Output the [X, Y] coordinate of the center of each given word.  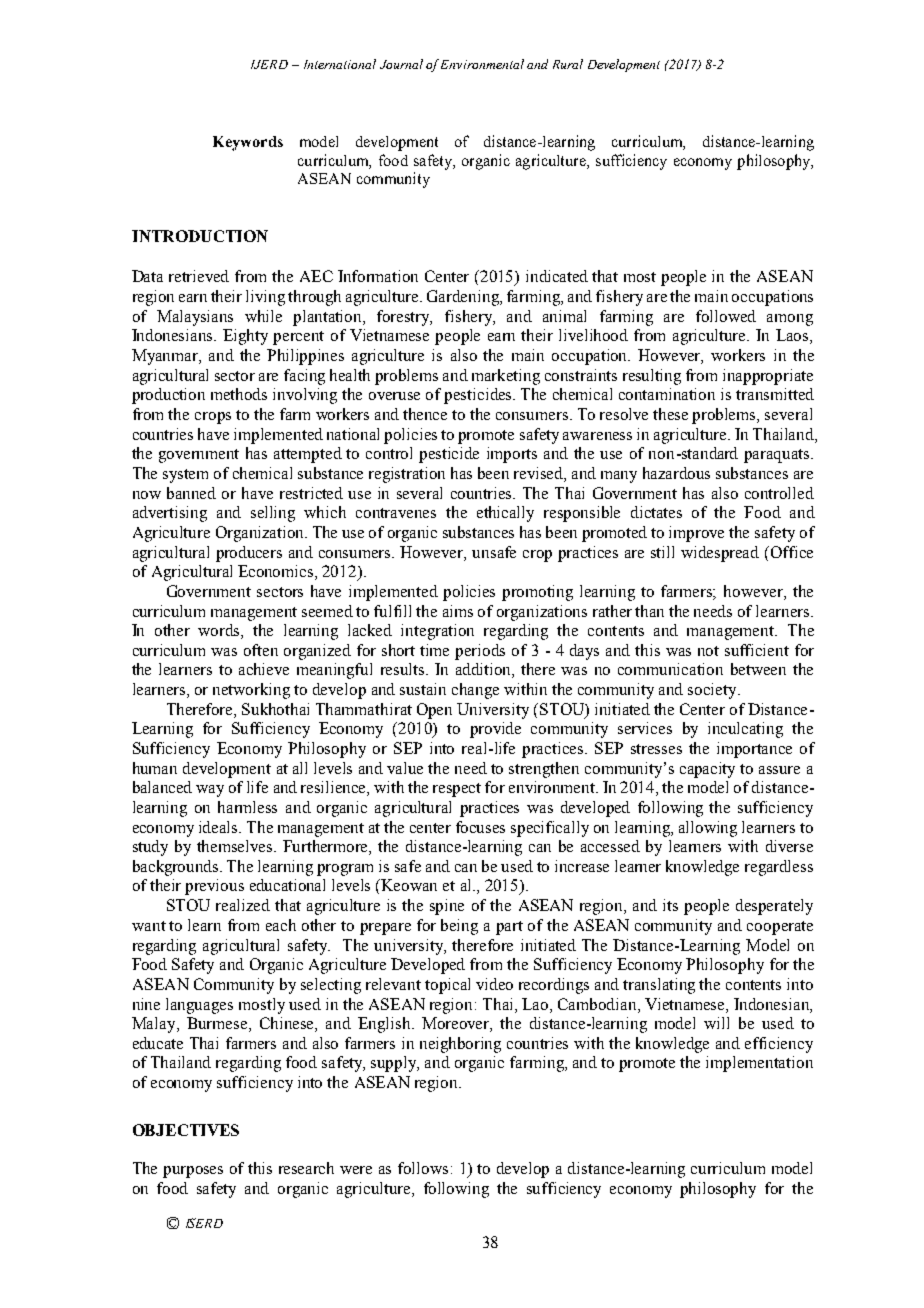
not [708, 651]
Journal [401, 64]
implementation [759, 1064]
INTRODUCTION [200, 236]
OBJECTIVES [186, 1130]
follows [423, 1168]
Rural [568, 64]
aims [458, 611]
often [261, 650]
